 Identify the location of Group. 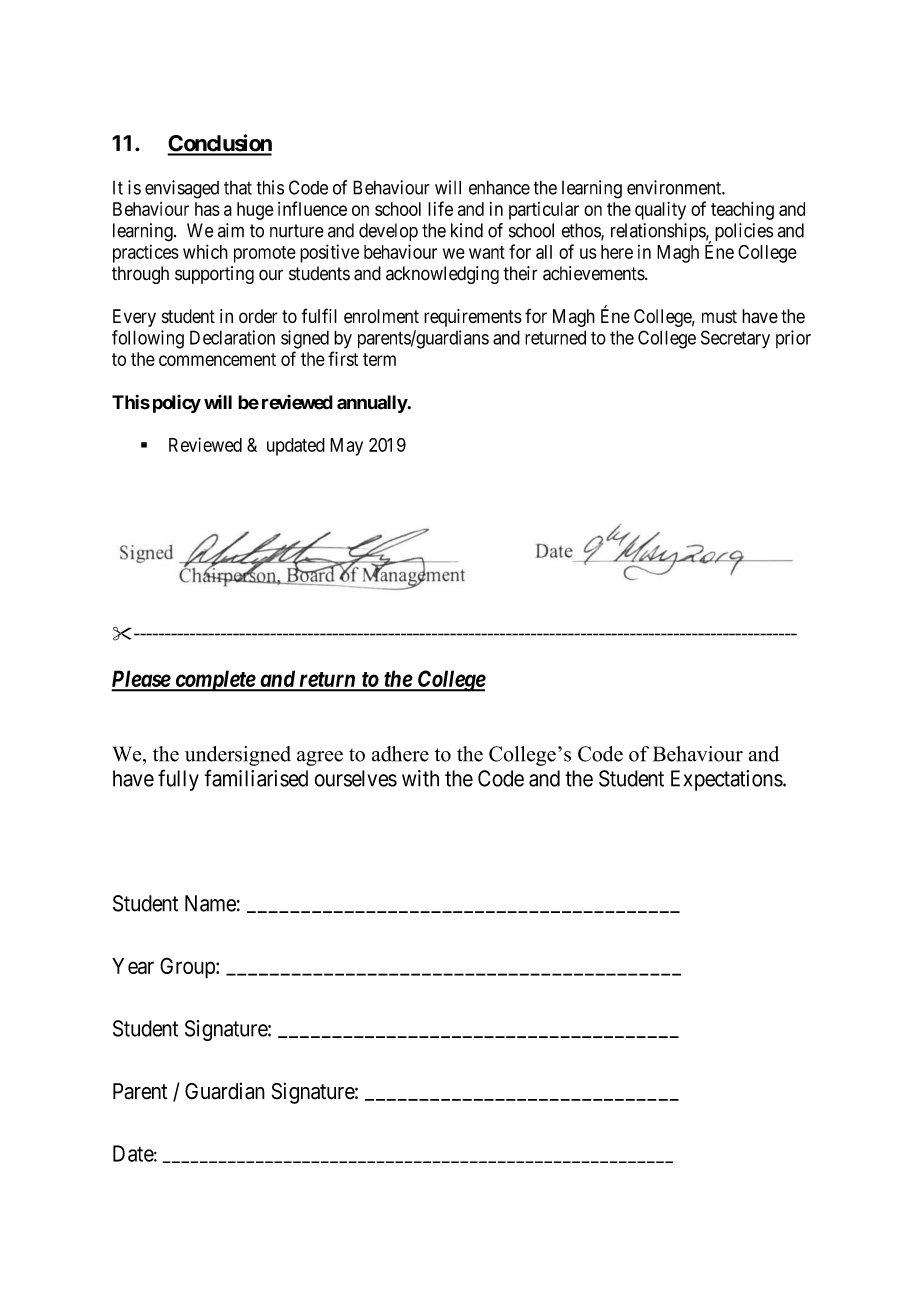
(188, 968).
